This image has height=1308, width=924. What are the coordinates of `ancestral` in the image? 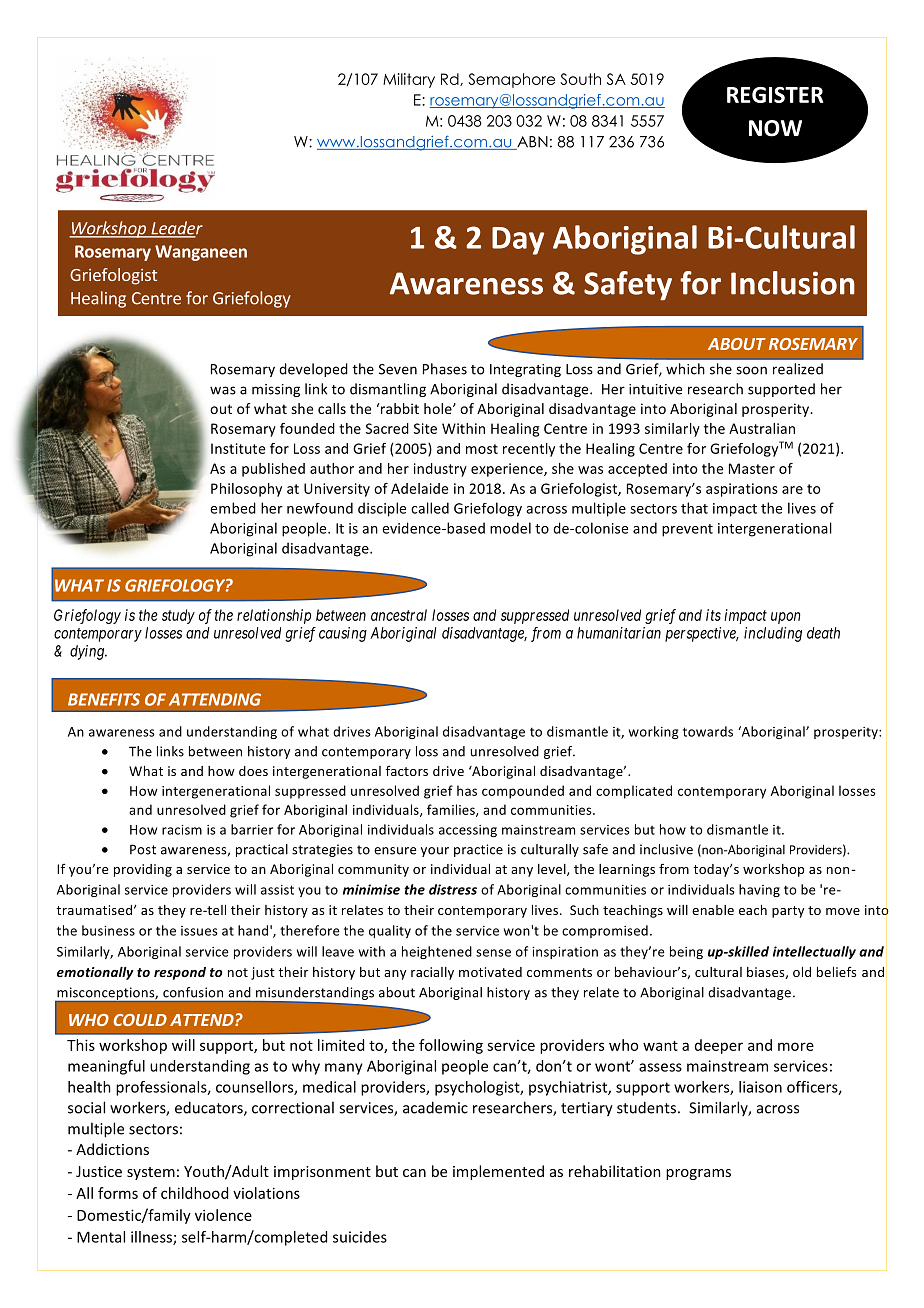 It's located at (399, 615).
